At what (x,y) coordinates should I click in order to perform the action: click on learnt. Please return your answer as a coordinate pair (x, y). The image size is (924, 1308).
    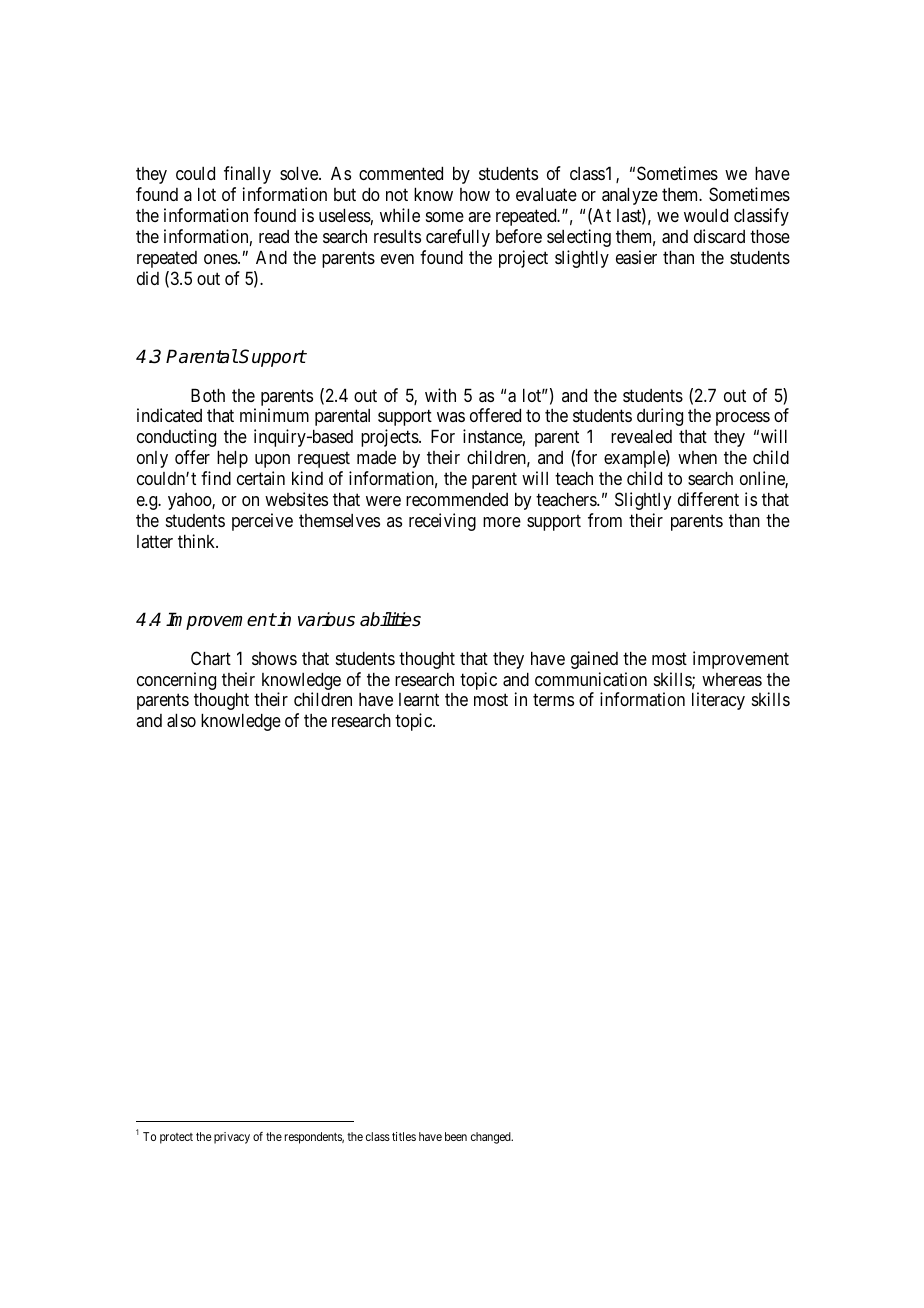
    Looking at the image, I should click on (419, 699).
